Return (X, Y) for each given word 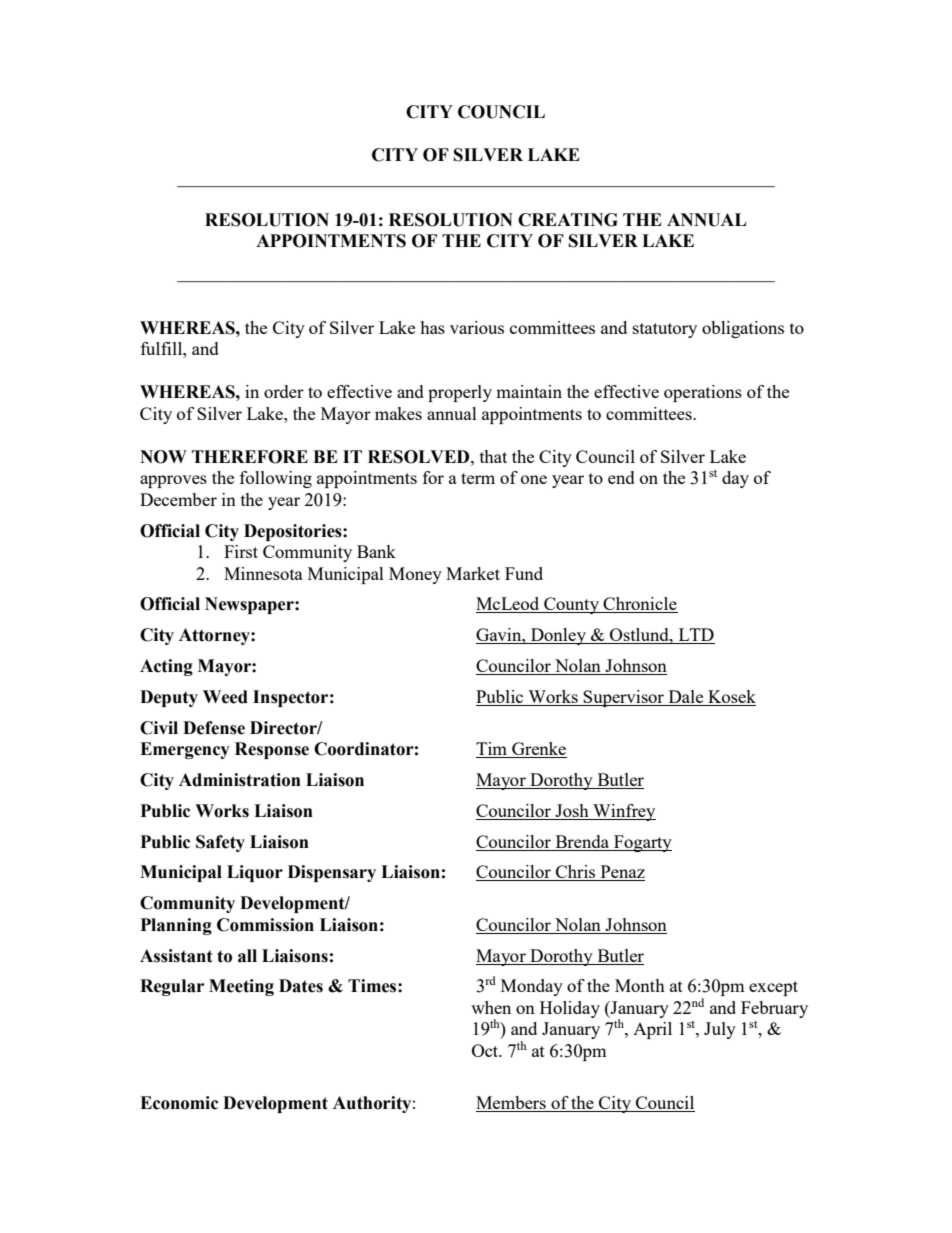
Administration (240, 780)
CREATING (568, 220)
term (478, 478)
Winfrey (623, 812)
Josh (572, 810)
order (284, 391)
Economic (179, 1103)
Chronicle (640, 605)
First (241, 551)
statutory (665, 330)
